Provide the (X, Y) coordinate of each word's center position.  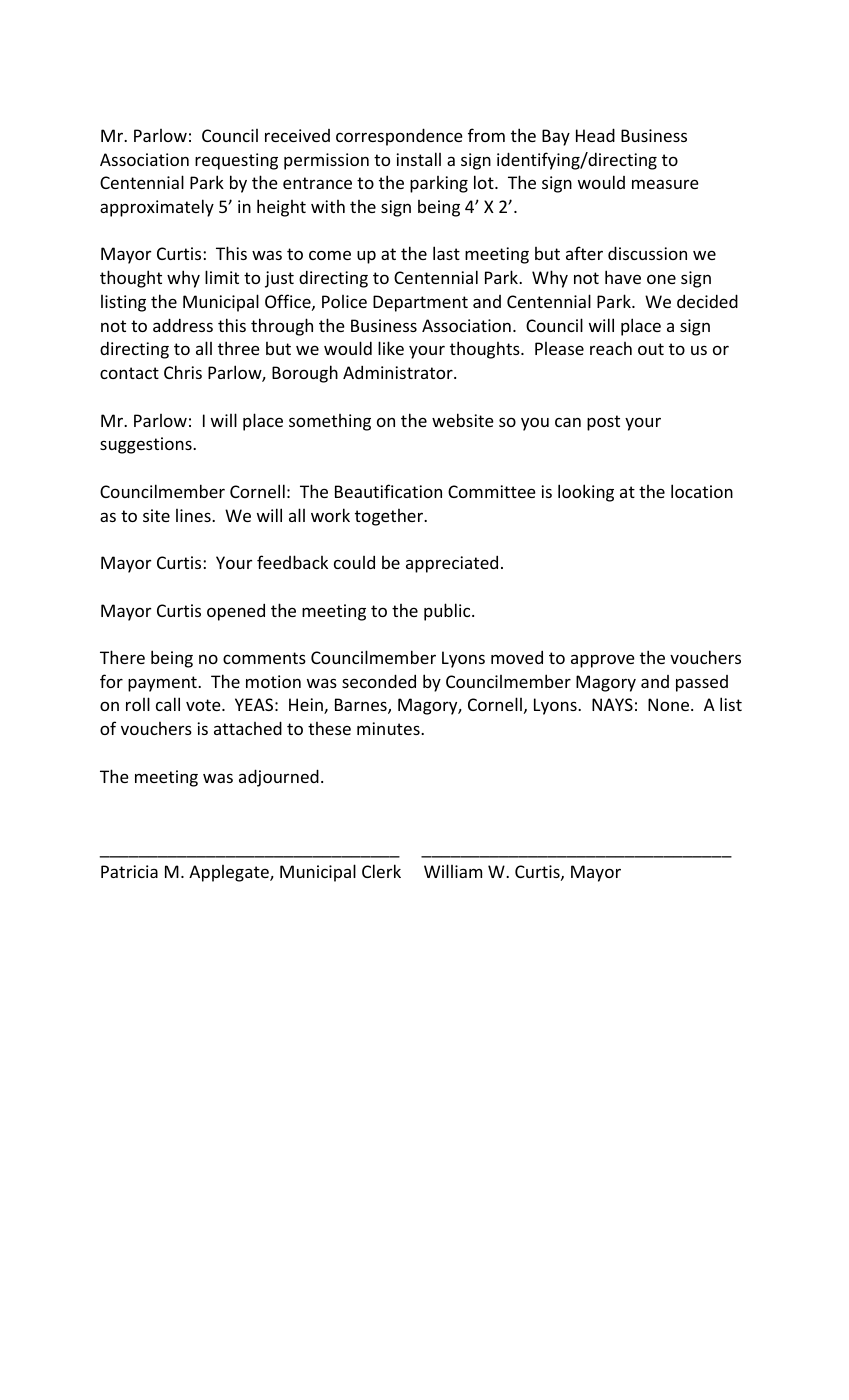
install (418, 159)
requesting (236, 161)
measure (665, 184)
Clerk (381, 871)
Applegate (230, 873)
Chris (183, 372)
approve (603, 661)
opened (236, 612)
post (603, 423)
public (448, 612)
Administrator (399, 372)
